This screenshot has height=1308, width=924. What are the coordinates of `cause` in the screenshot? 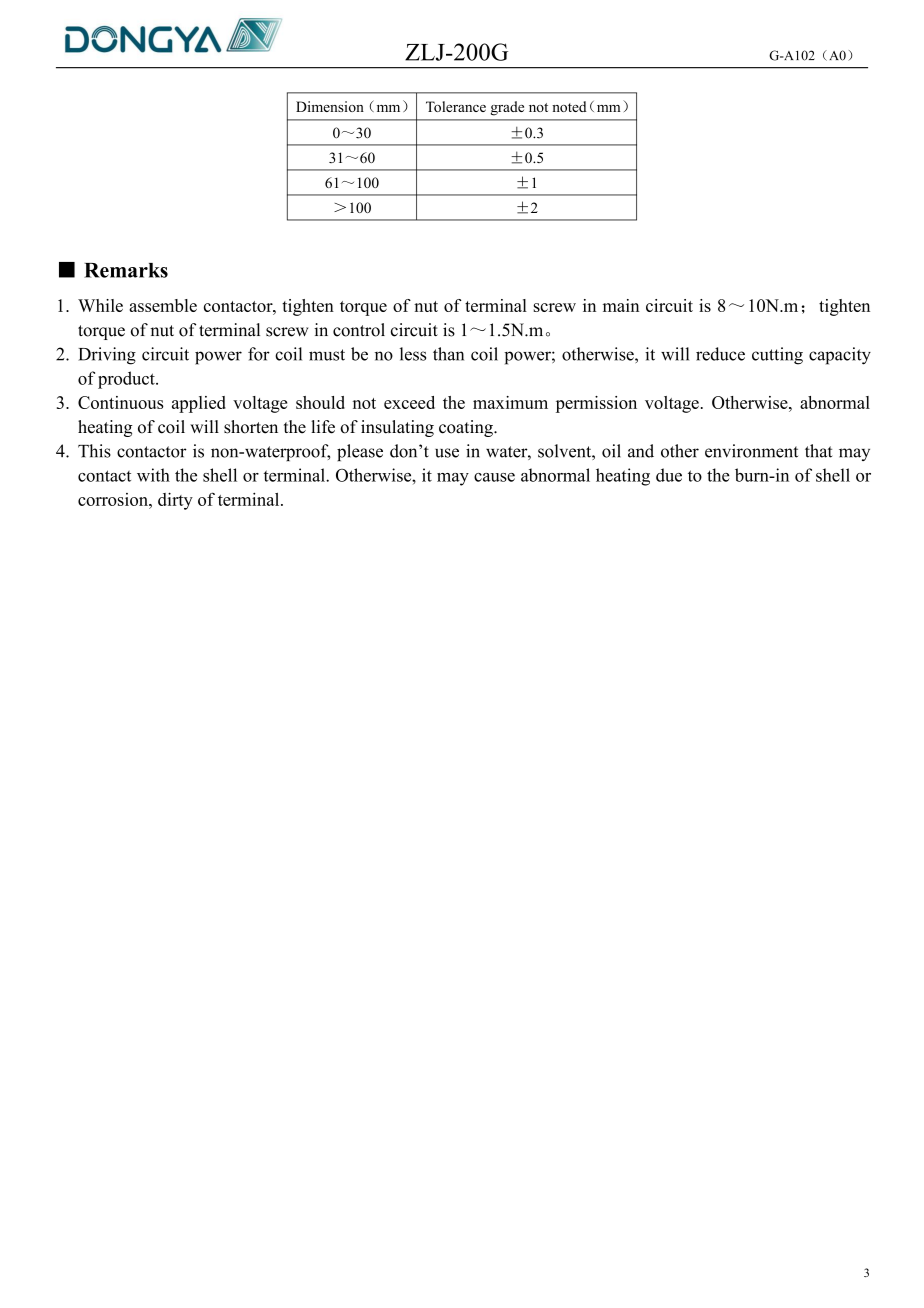 It's located at (494, 477).
